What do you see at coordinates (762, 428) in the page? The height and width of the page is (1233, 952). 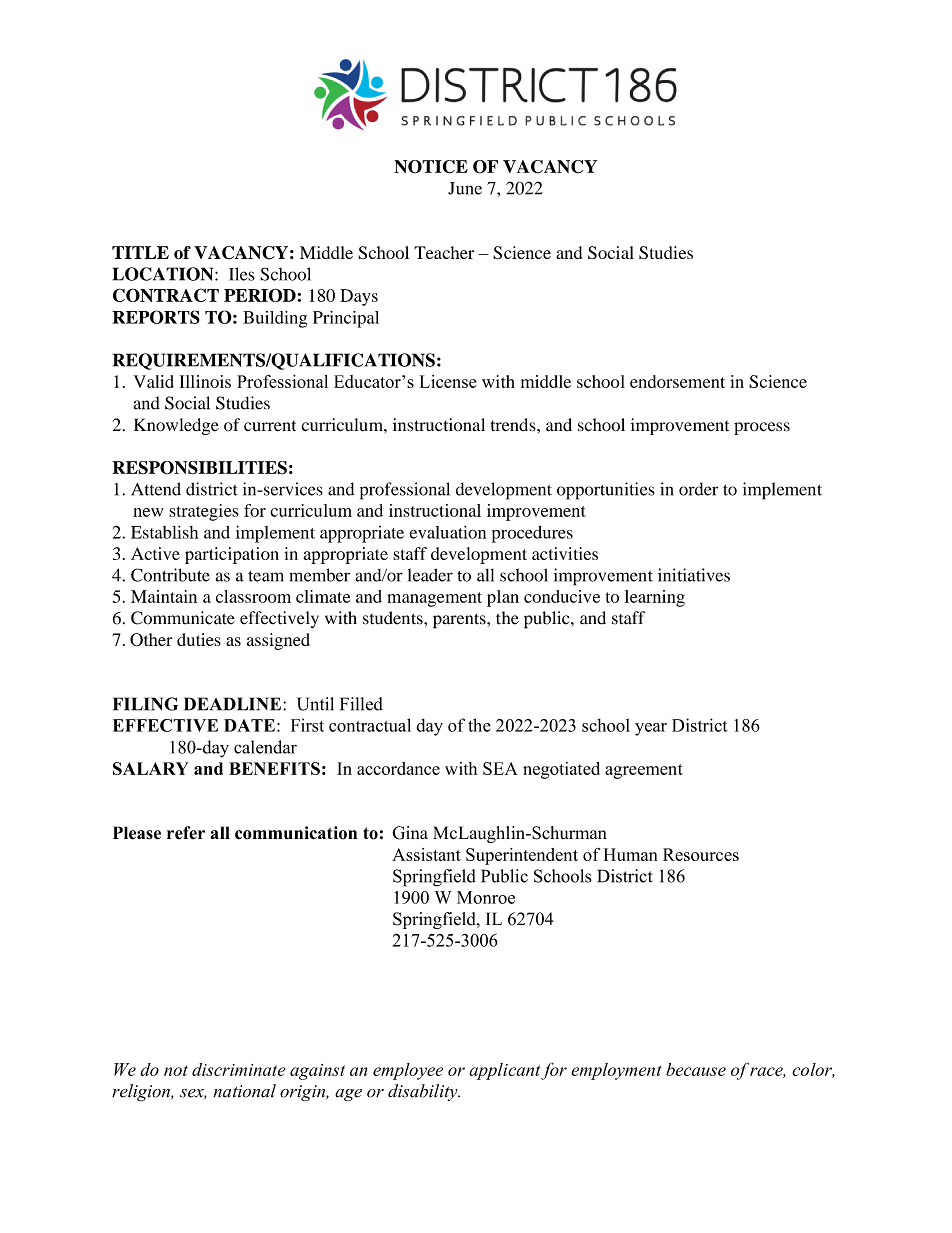 I see `process` at bounding box center [762, 428].
